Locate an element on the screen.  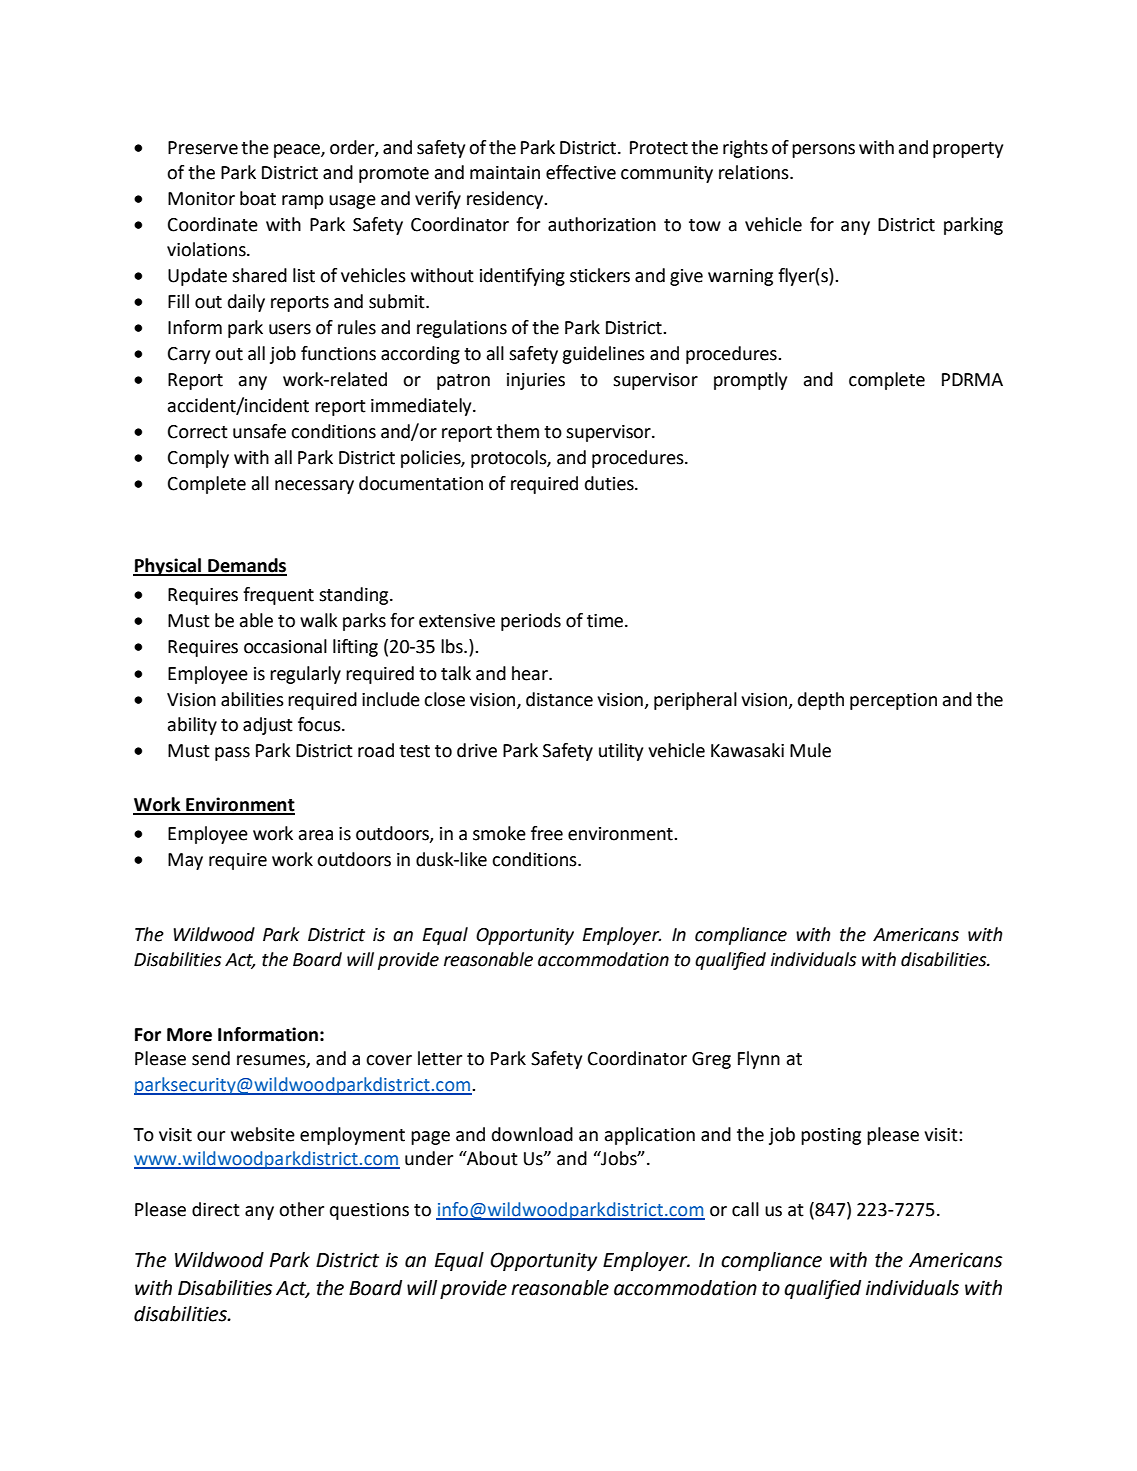
Flynn is located at coordinates (759, 1060).
